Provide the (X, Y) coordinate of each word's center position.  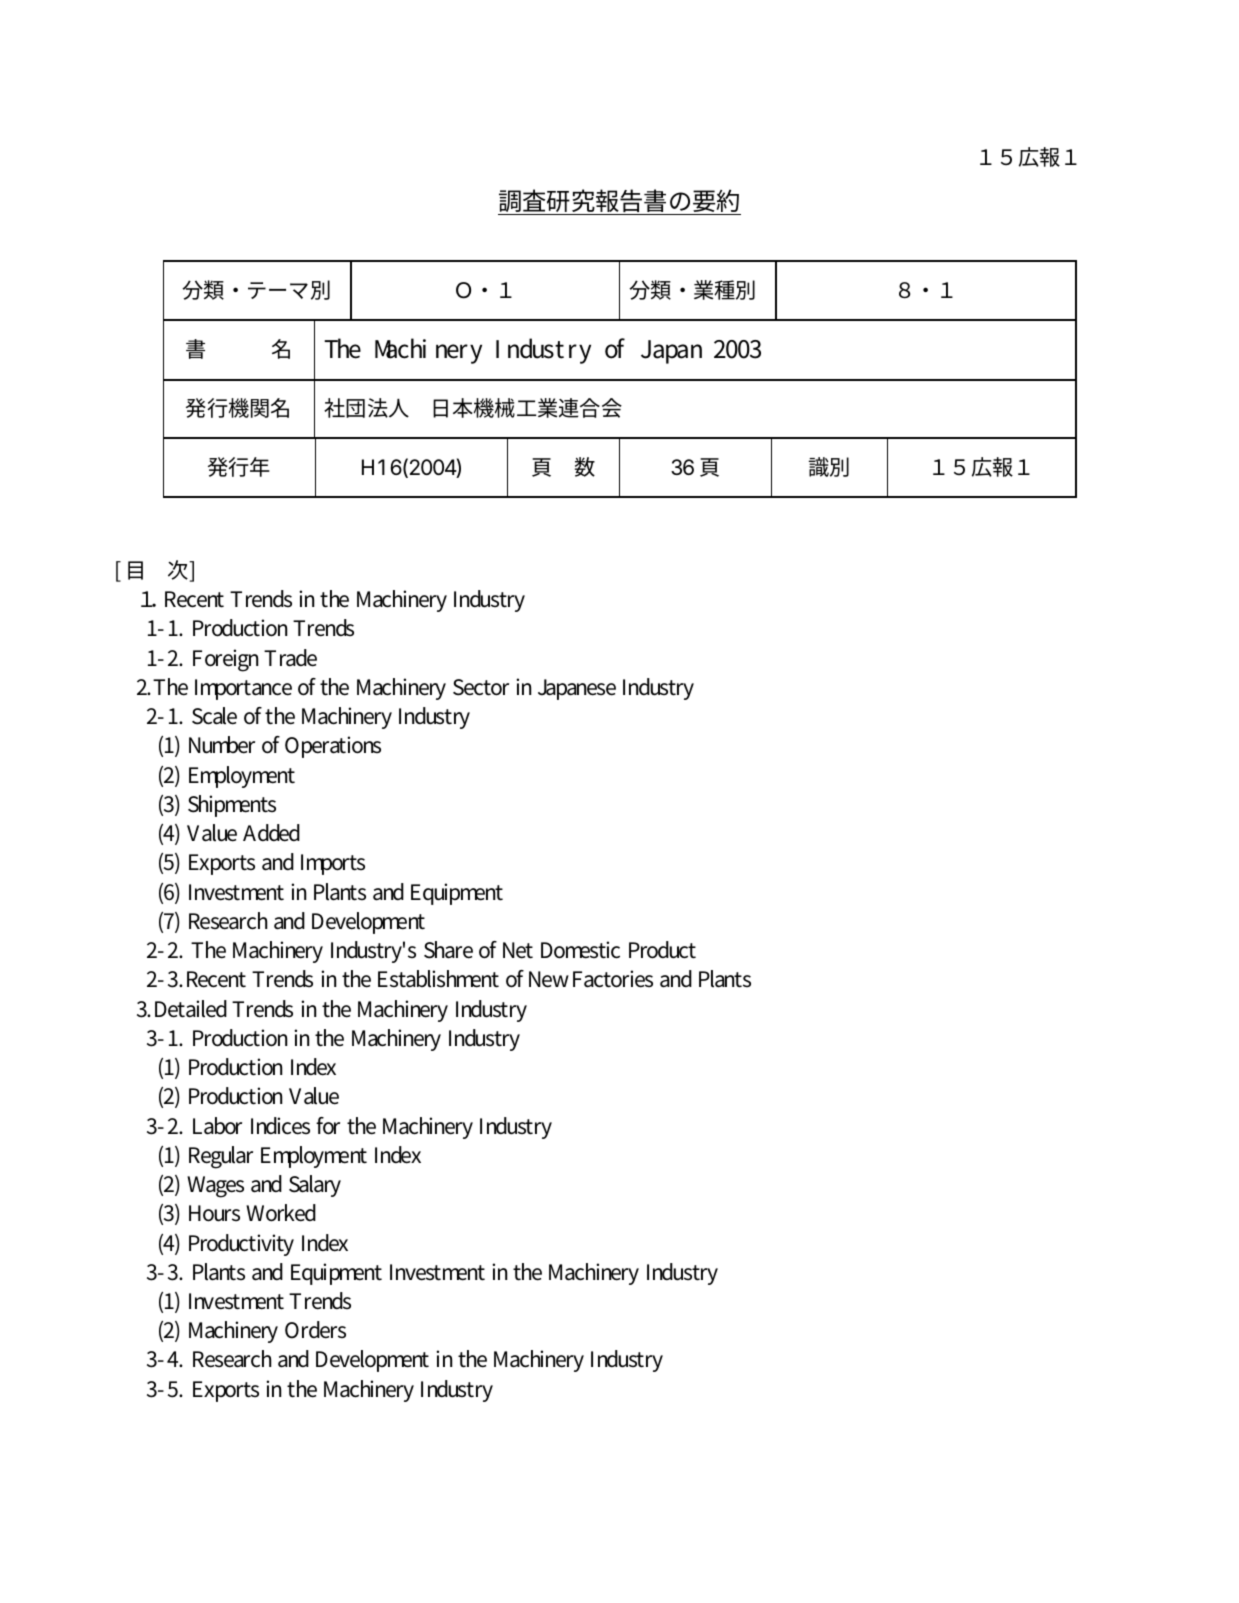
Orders (315, 1330)
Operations (333, 747)
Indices (280, 1126)
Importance (243, 689)
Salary (315, 1186)
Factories (613, 979)
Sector (481, 687)
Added (271, 833)
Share (448, 950)
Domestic (580, 950)
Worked (281, 1213)
